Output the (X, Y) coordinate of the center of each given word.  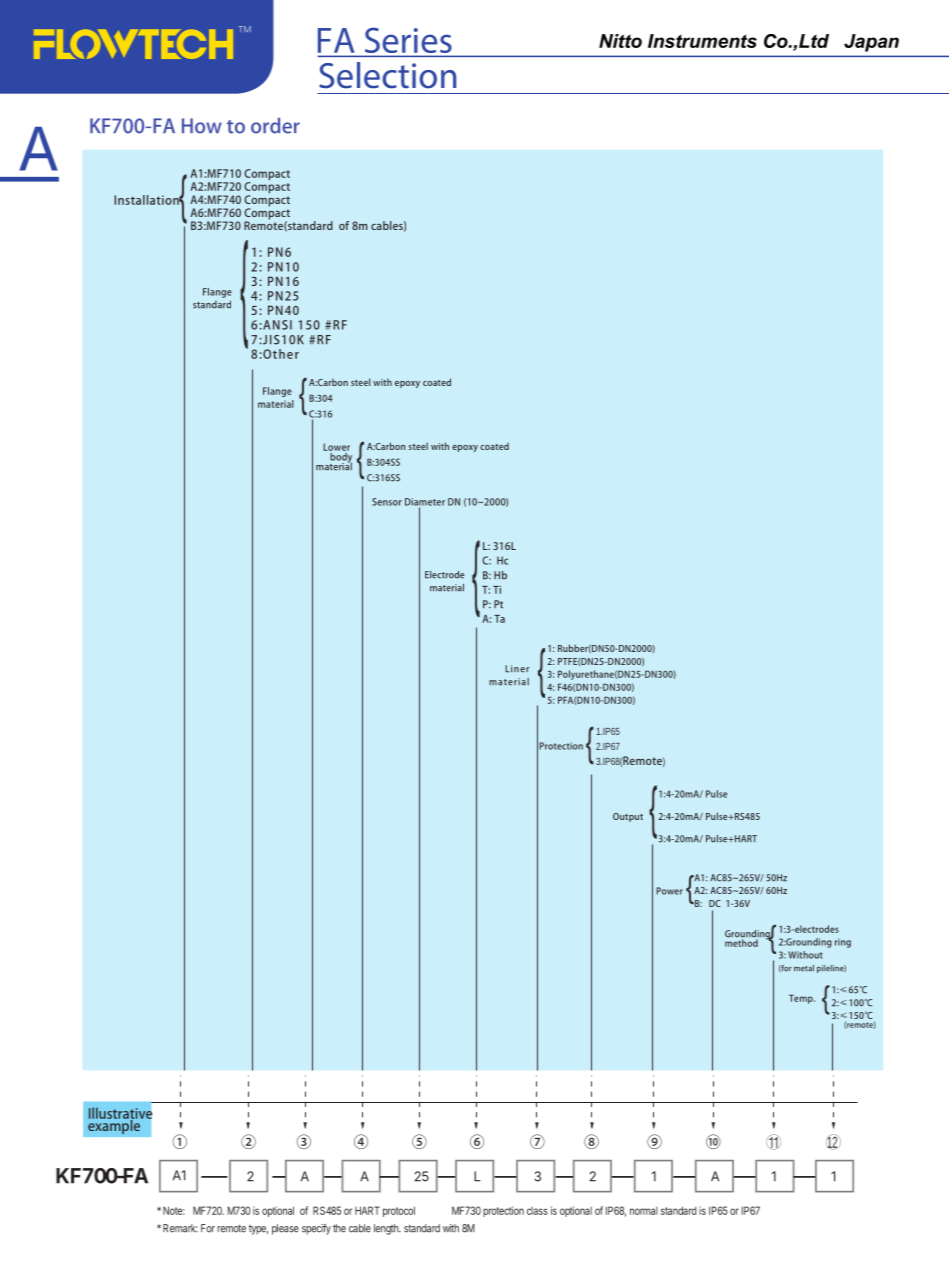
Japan (871, 43)
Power (669, 891)
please (285, 1229)
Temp (802, 999)
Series (408, 40)
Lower (337, 447)
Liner (517, 669)
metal (804, 968)
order (275, 126)
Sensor (387, 502)
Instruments (702, 41)
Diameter (425, 503)
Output (628, 817)
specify (316, 1229)
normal (644, 1211)
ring (843, 943)
